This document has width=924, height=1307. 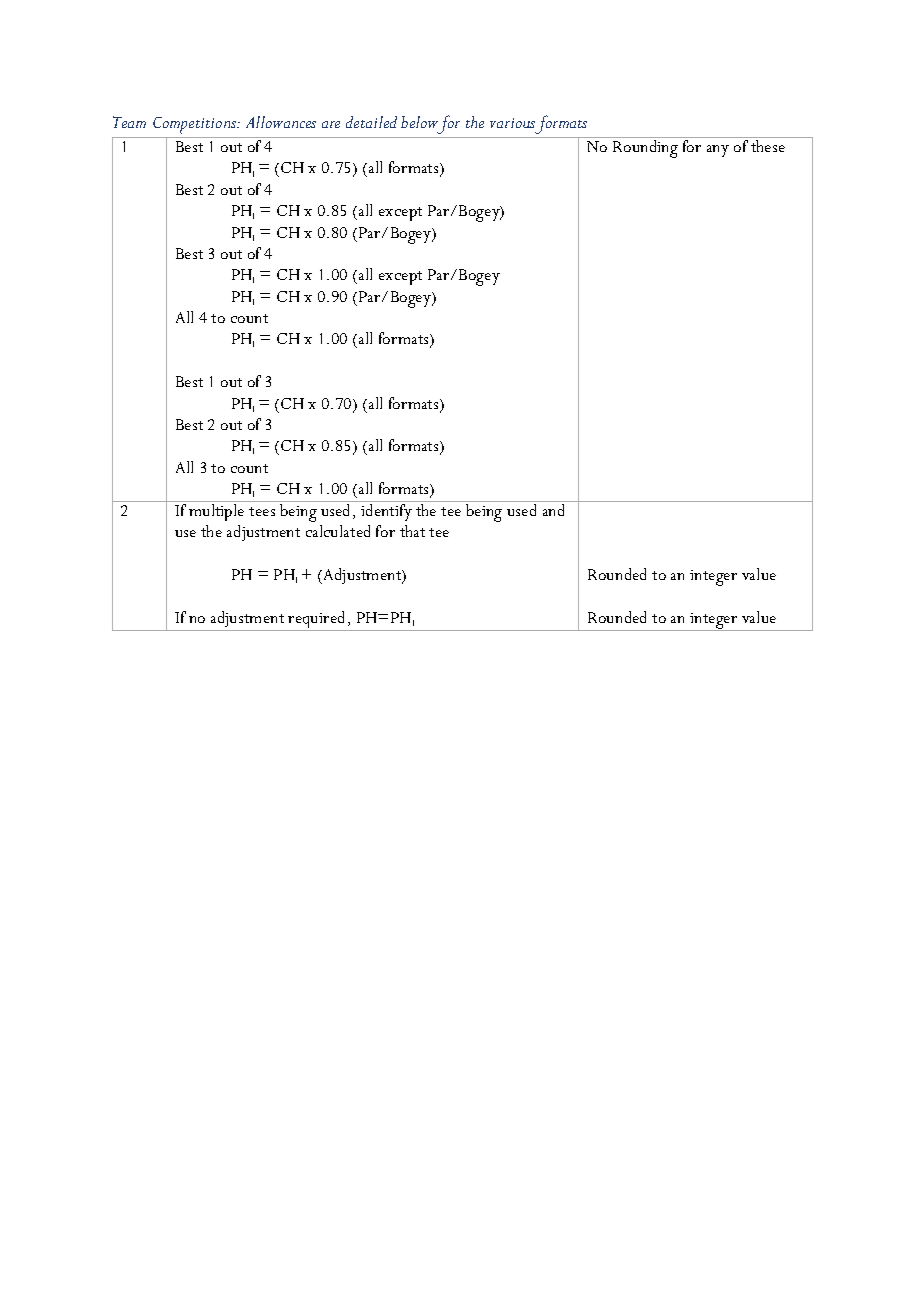 I want to click on any, so click(x=718, y=151).
